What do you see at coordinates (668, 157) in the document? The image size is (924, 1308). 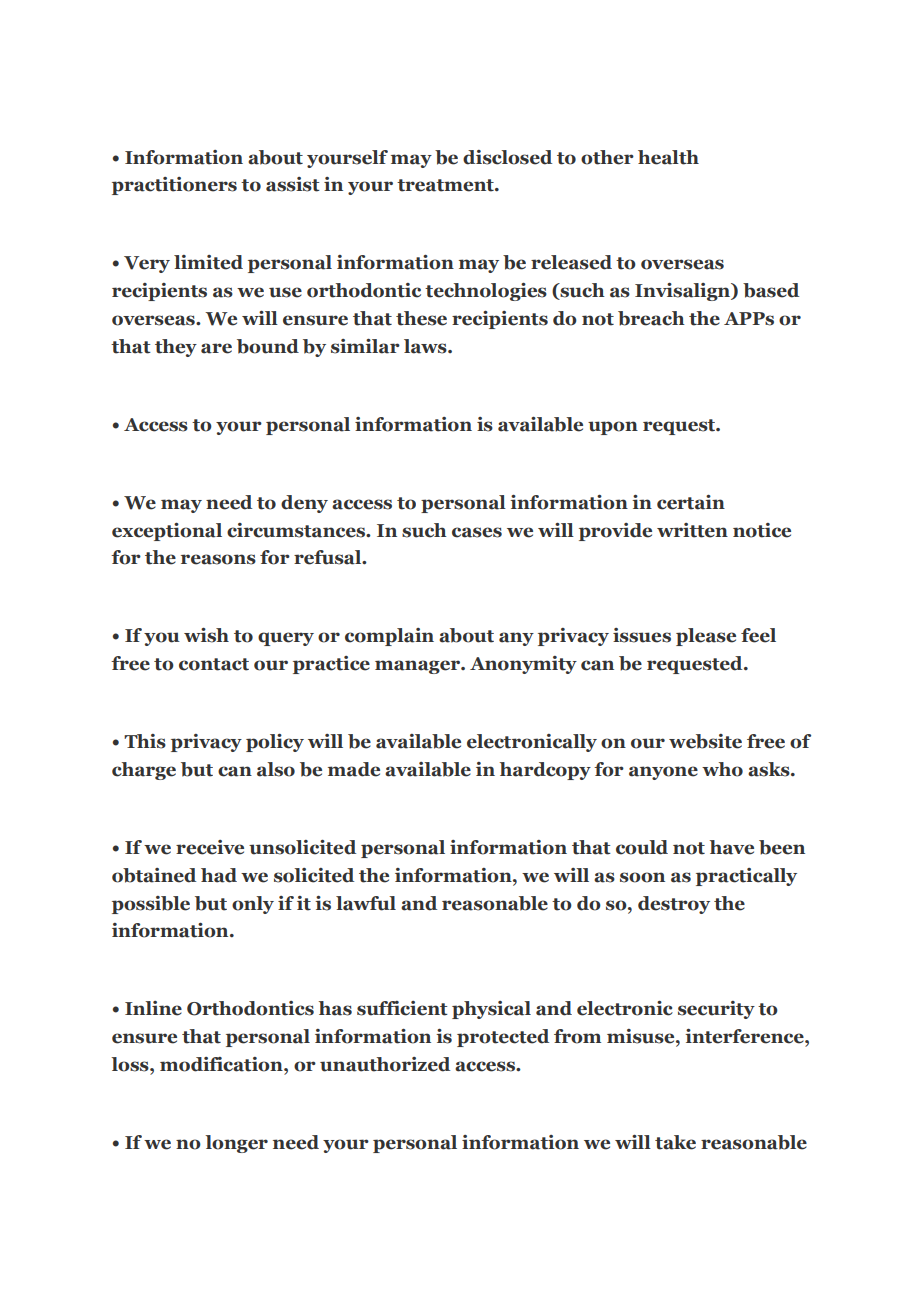 I see `health` at bounding box center [668, 157].
